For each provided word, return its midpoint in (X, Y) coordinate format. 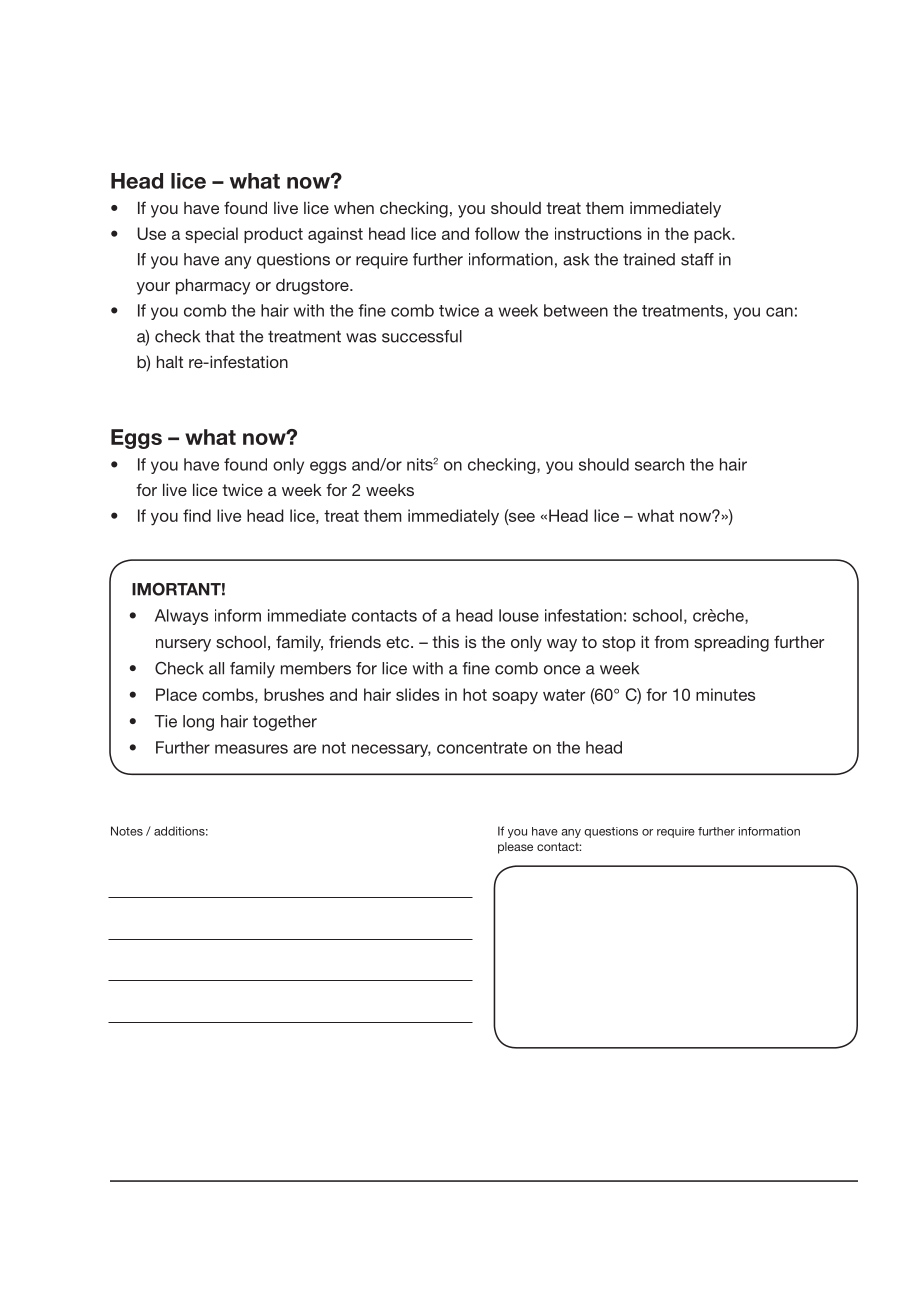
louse (519, 615)
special (211, 235)
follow (497, 233)
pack (713, 235)
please (515, 848)
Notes (127, 831)
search (659, 464)
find (197, 515)
